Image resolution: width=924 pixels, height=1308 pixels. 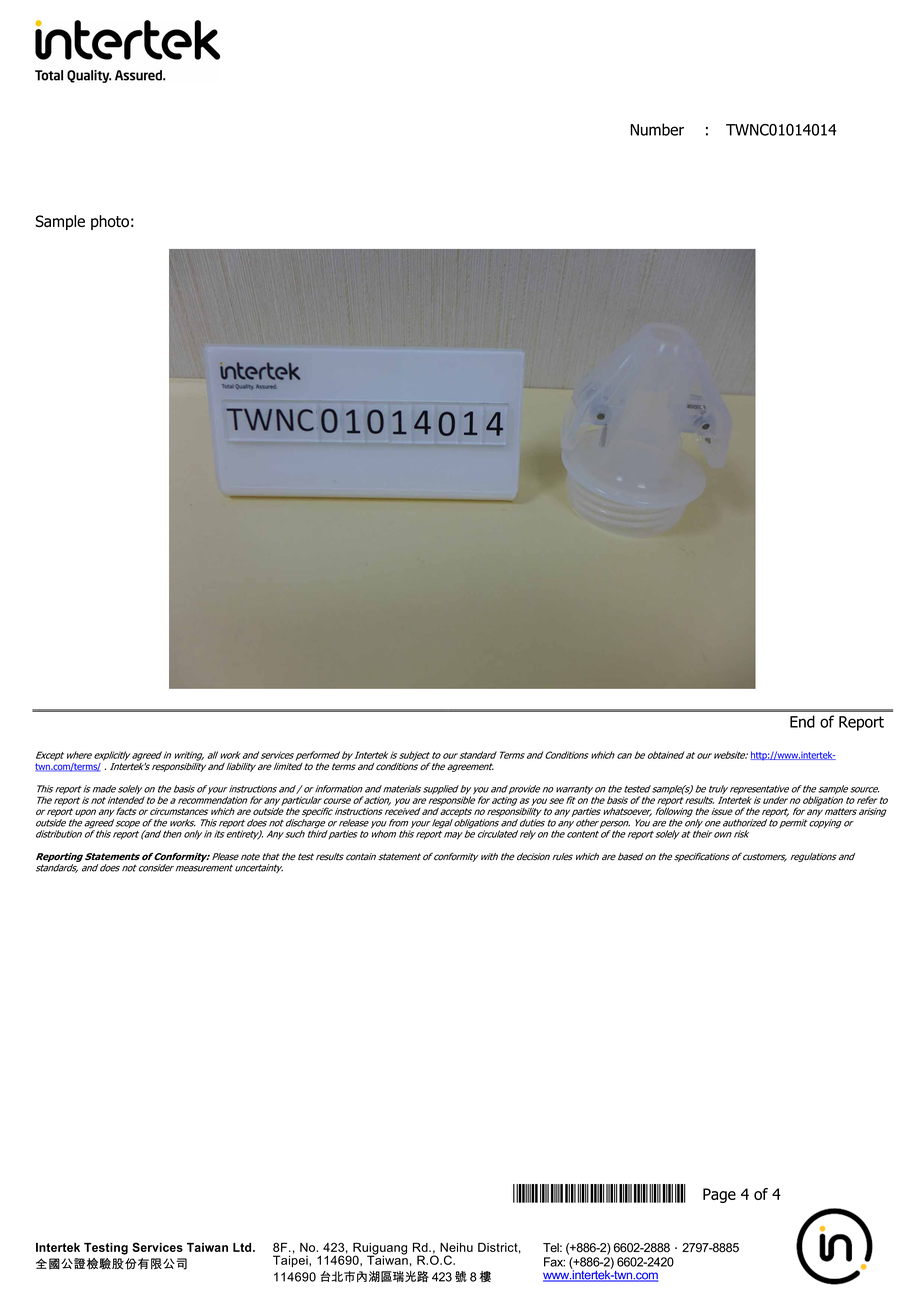 What do you see at coordinates (657, 129) in the screenshot?
I see `Number` at bounding box center [657, 129].
